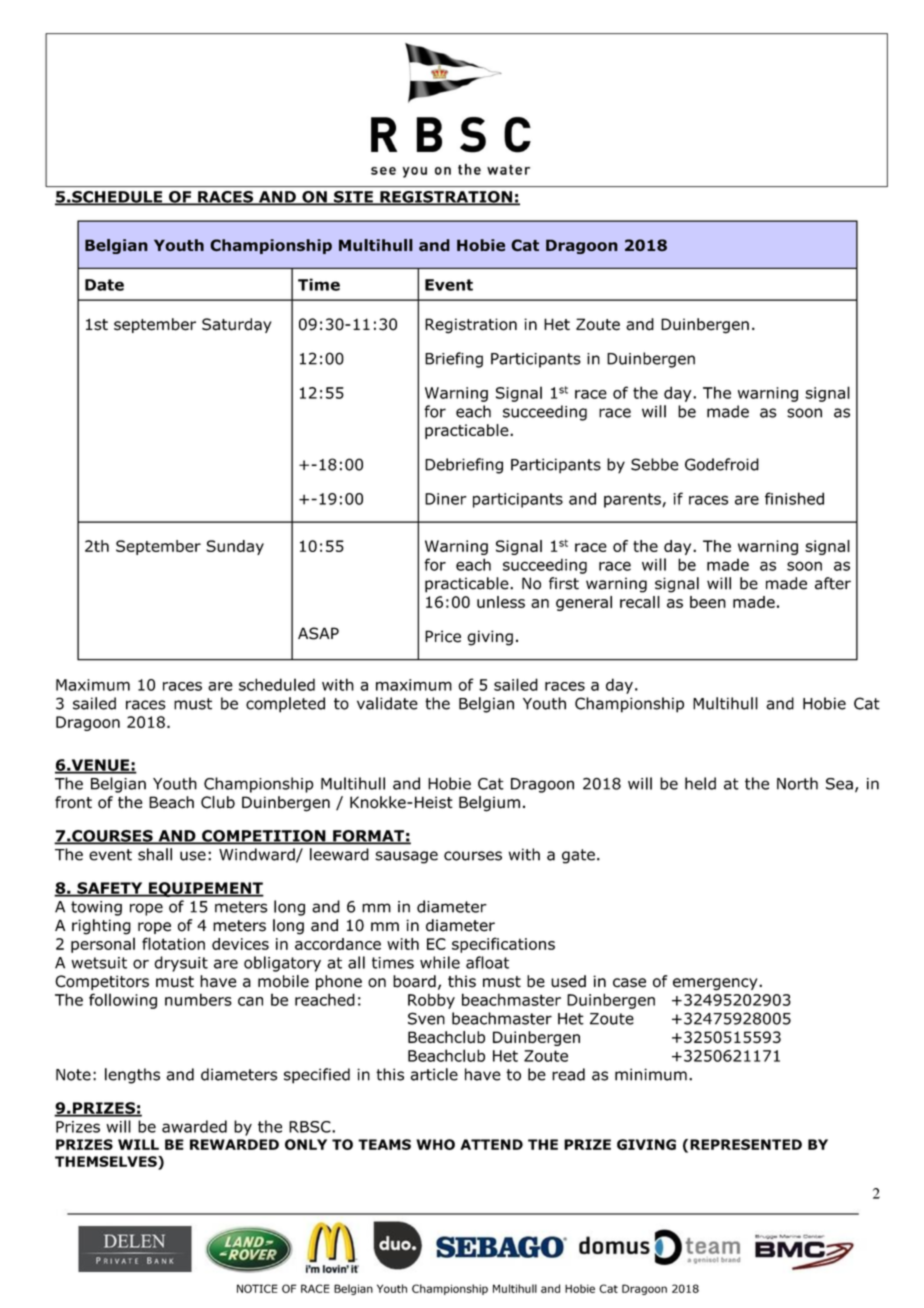 Image resolution: width=924 pixels, height=1308 pixels. I want to click on SITE, so click(353, 198).
